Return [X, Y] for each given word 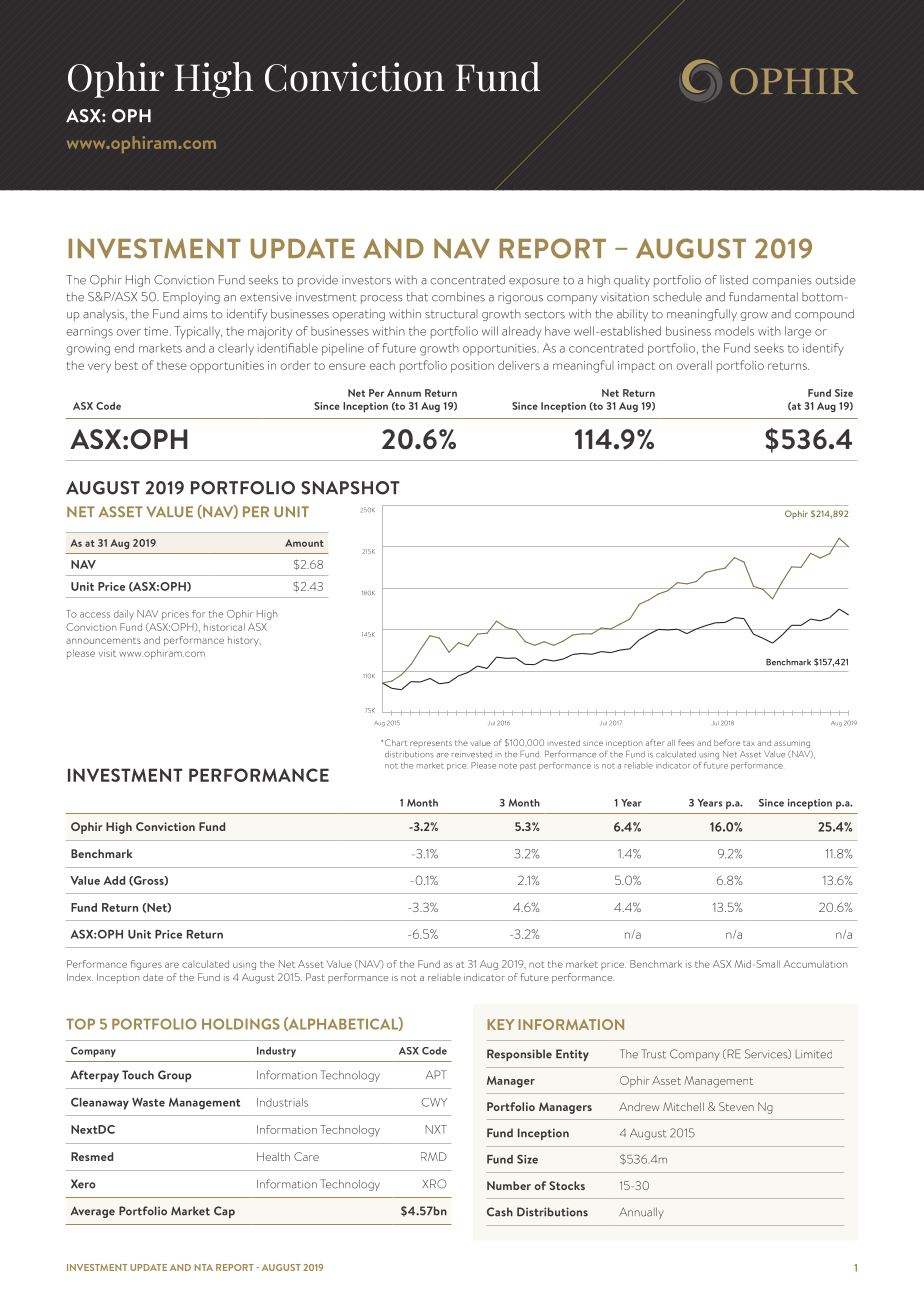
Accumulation [815, 964]
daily [124, 615]
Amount [304, 543]
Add [114, 880]
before [727, 742]
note [508, 766]
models [734, 331]
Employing [191, 298]
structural [451, 314]
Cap [224, 1212]
